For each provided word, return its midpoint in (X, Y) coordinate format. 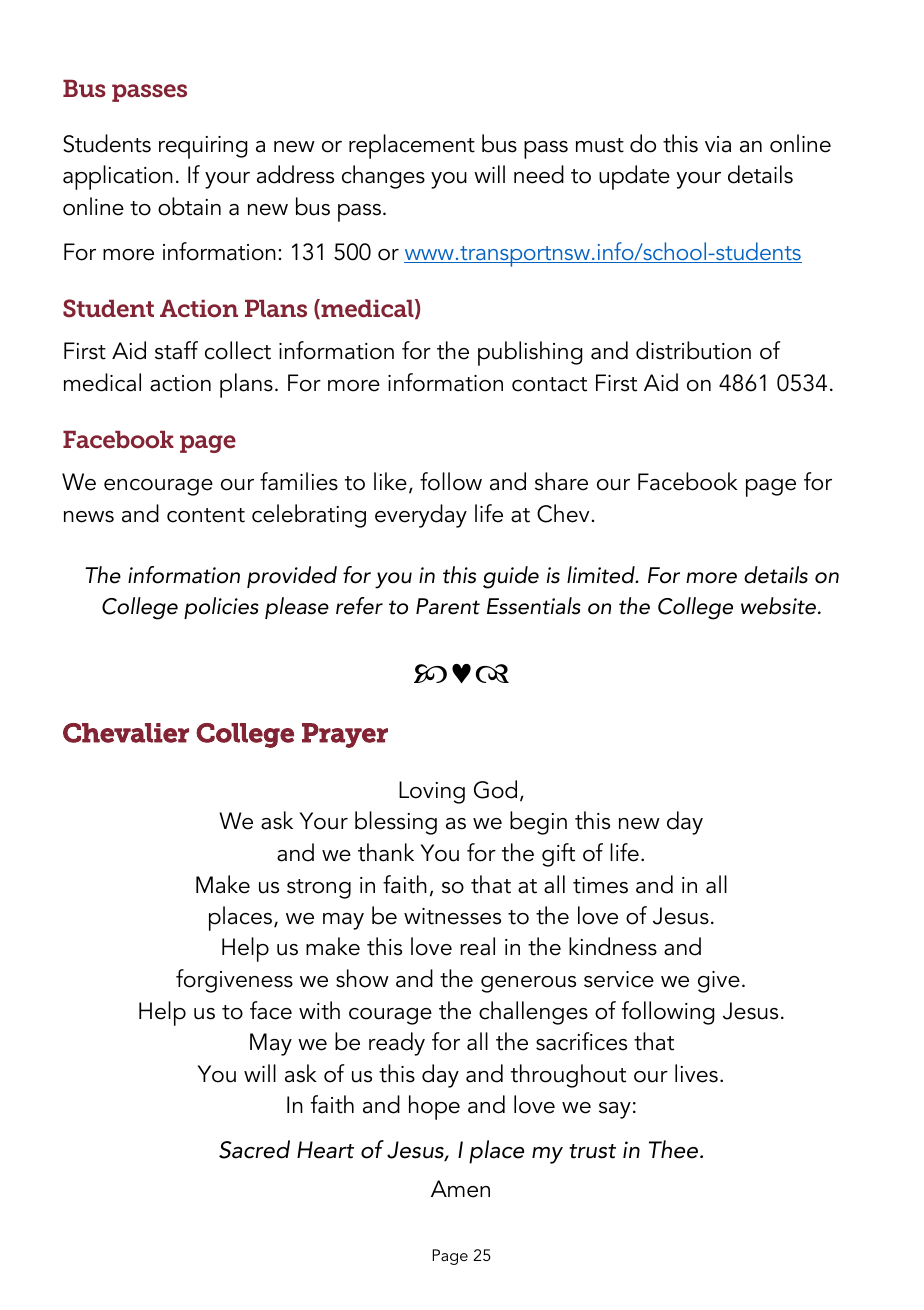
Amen (460, 1189)
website (778, 606)
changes (383, 177)
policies (221, 608)
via (718, 144)
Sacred (254, 1149)
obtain (189, 206)
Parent (448, 606)
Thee (675, 1149)
